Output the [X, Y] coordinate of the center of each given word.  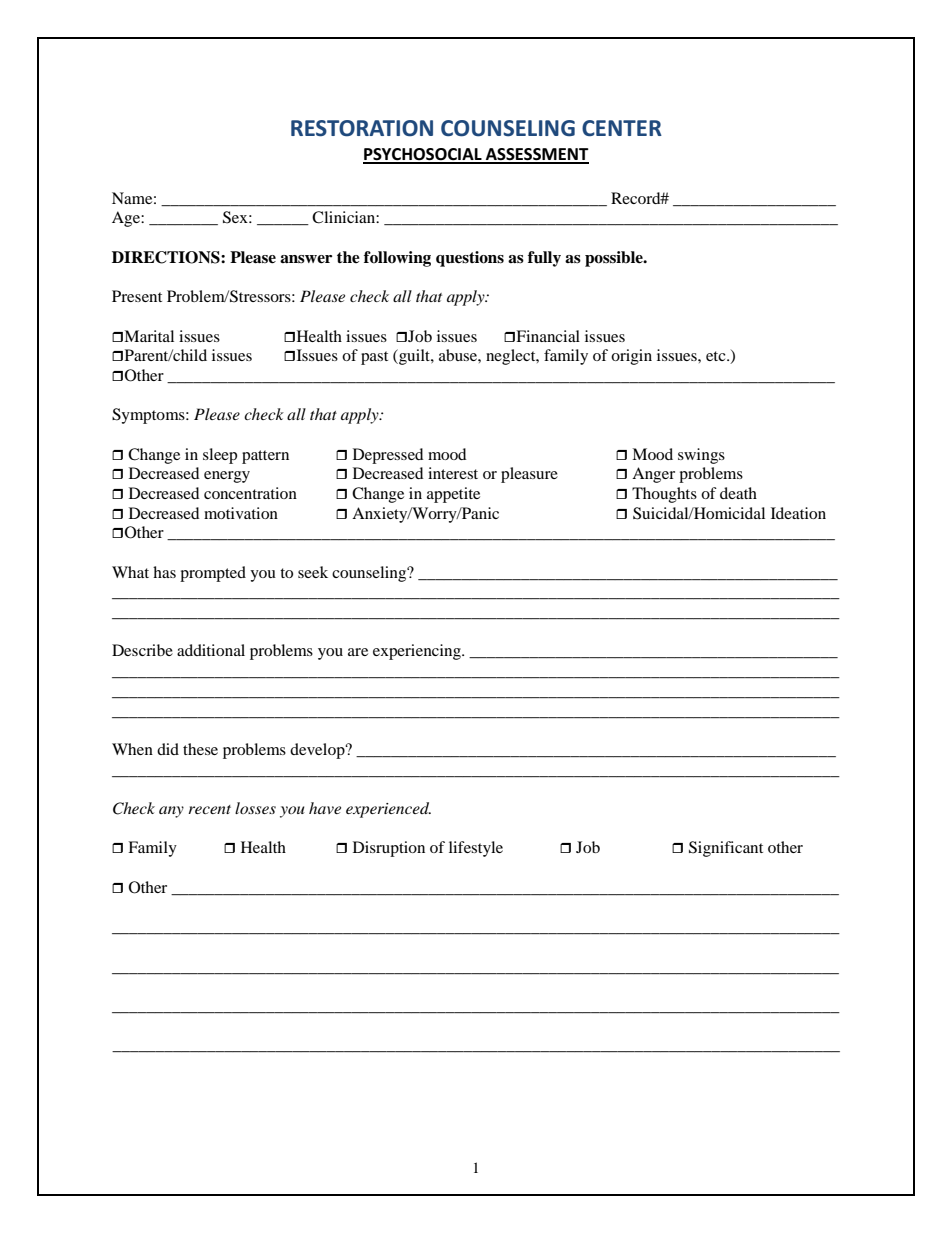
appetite [453, 495]
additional [211, 650]
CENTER [622, 128]
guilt [414, 357]
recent [209, 809]
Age [127, 219]
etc [717, 356]
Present [137, 296]
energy [227, 477]
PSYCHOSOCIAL [423, 155]
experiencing [418, 652]
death [738, 493]
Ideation [798, 513]
